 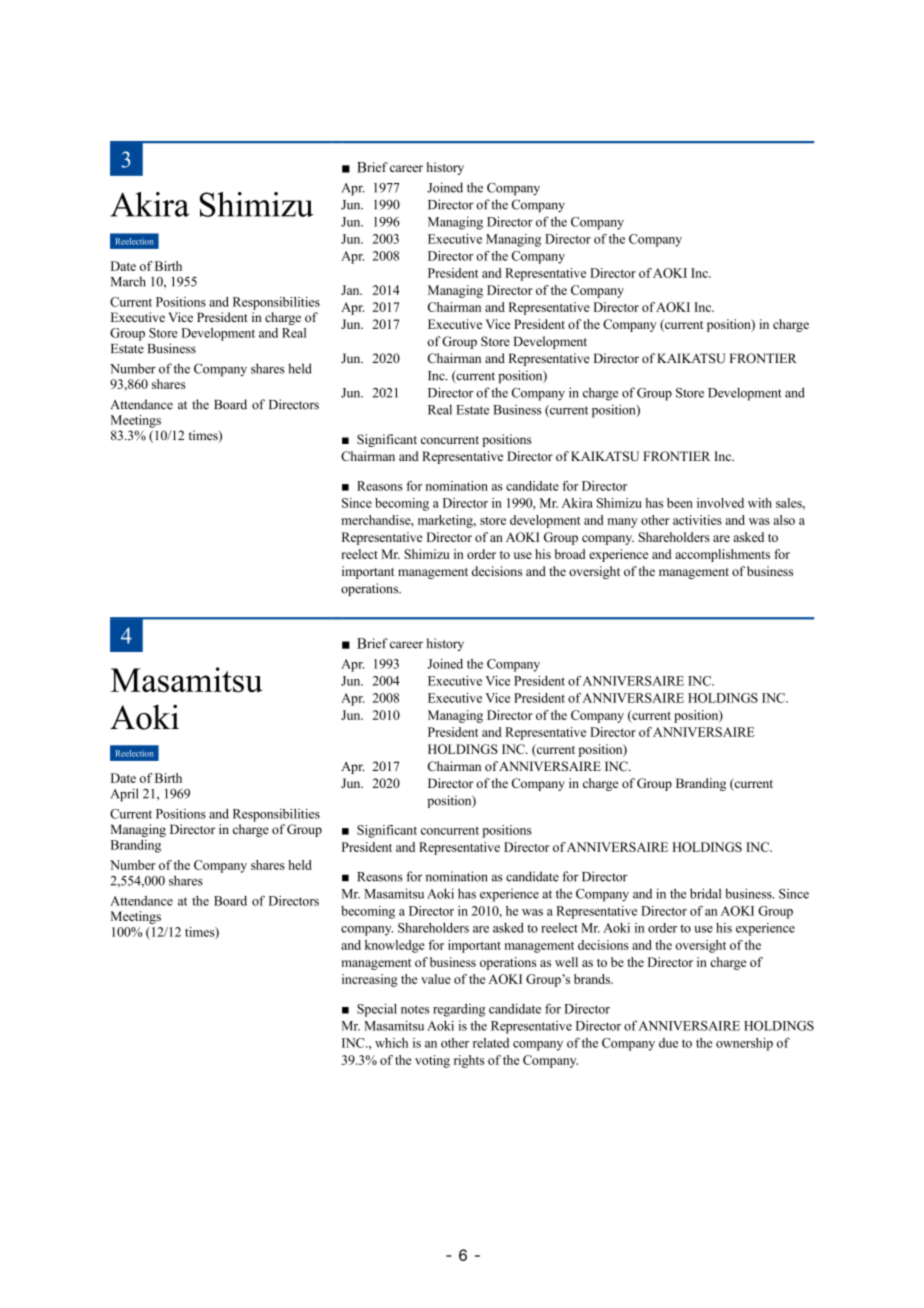 What do you see at coordinates (705, 893) in the screenshot?
I see `bridal` at bounding box center [705, 893].
